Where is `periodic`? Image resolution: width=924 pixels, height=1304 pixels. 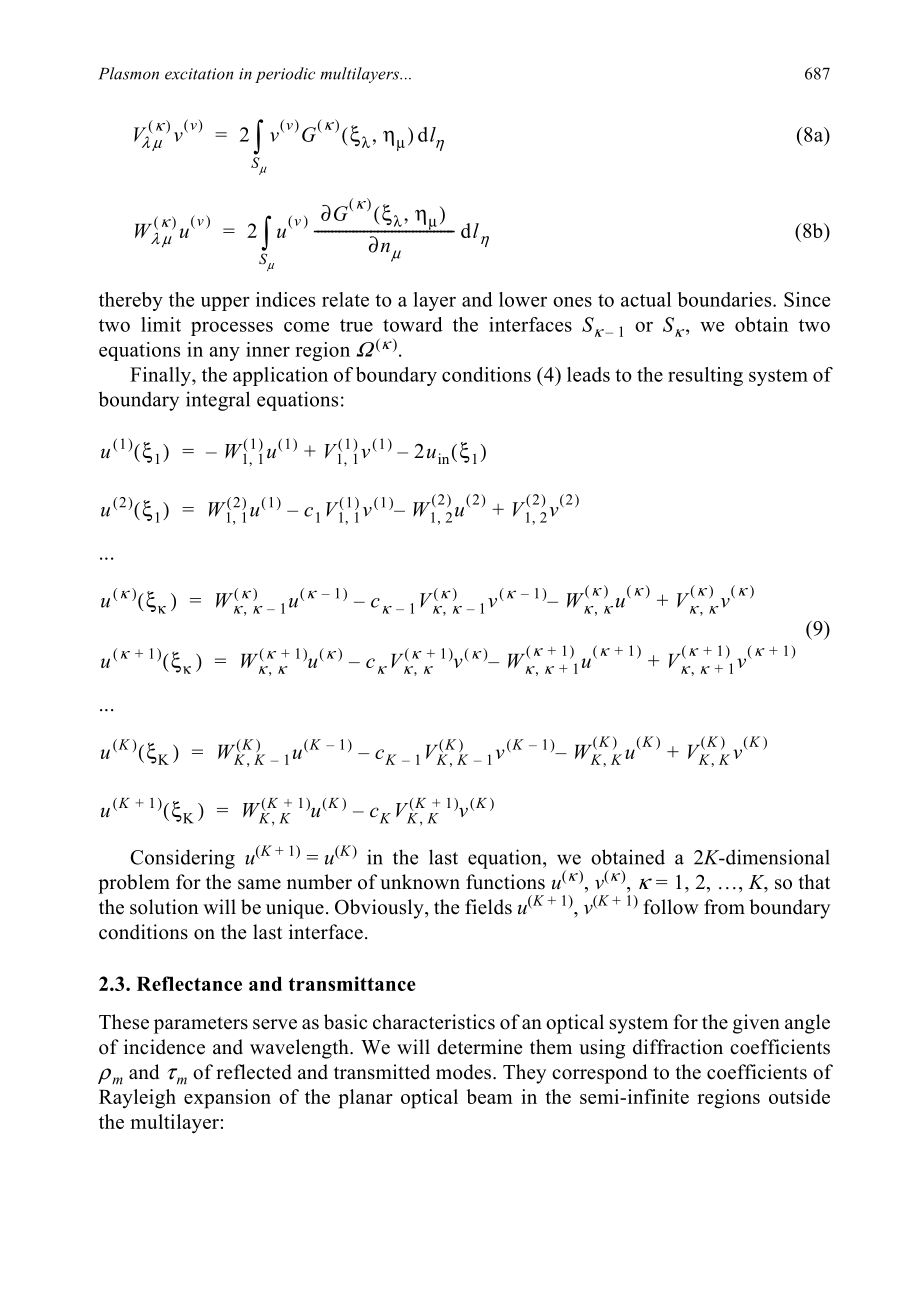
periodic is located at coordinates (285, 75).
